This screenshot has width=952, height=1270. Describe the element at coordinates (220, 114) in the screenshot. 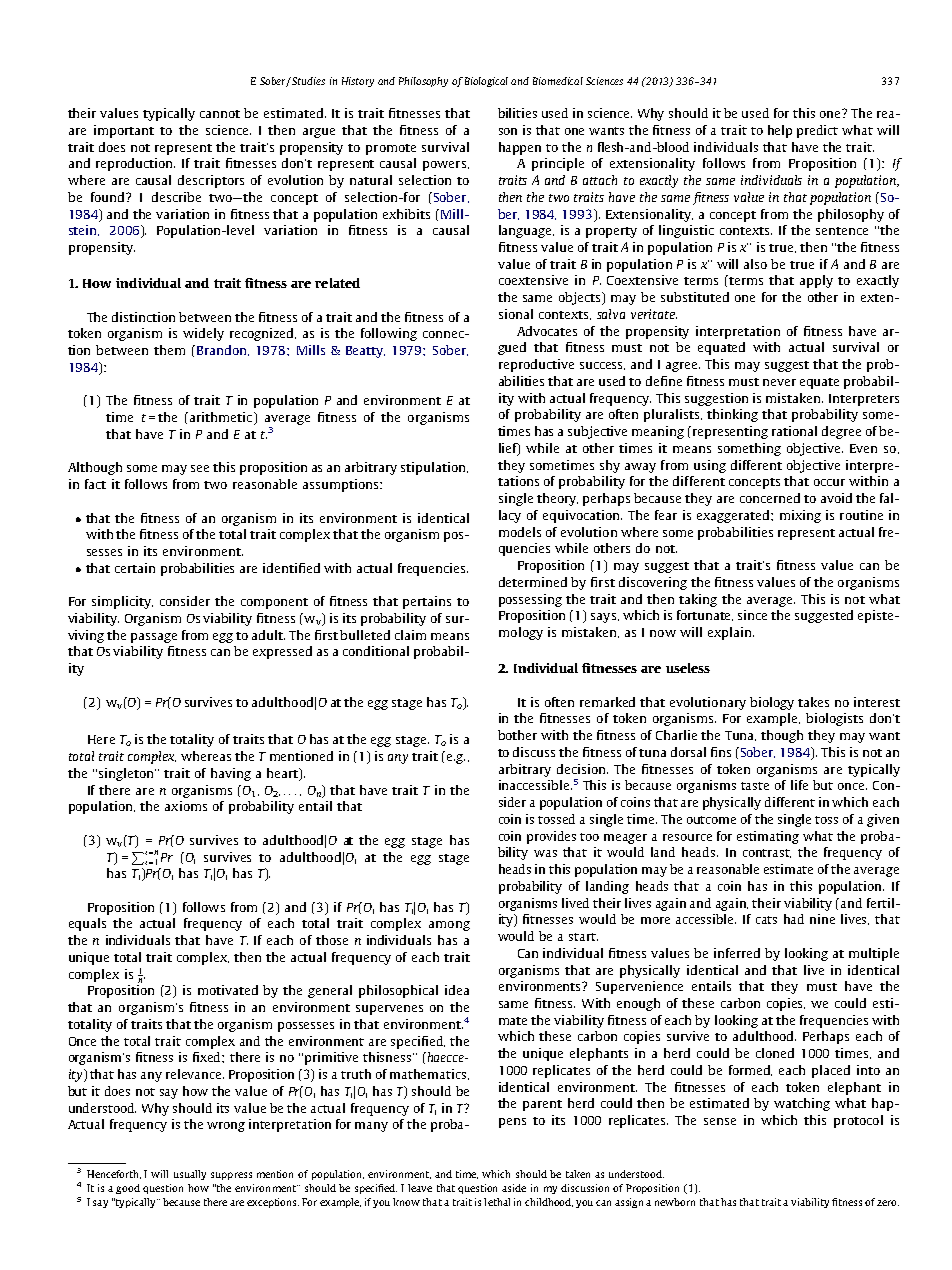

I see `cannot` at that location.
